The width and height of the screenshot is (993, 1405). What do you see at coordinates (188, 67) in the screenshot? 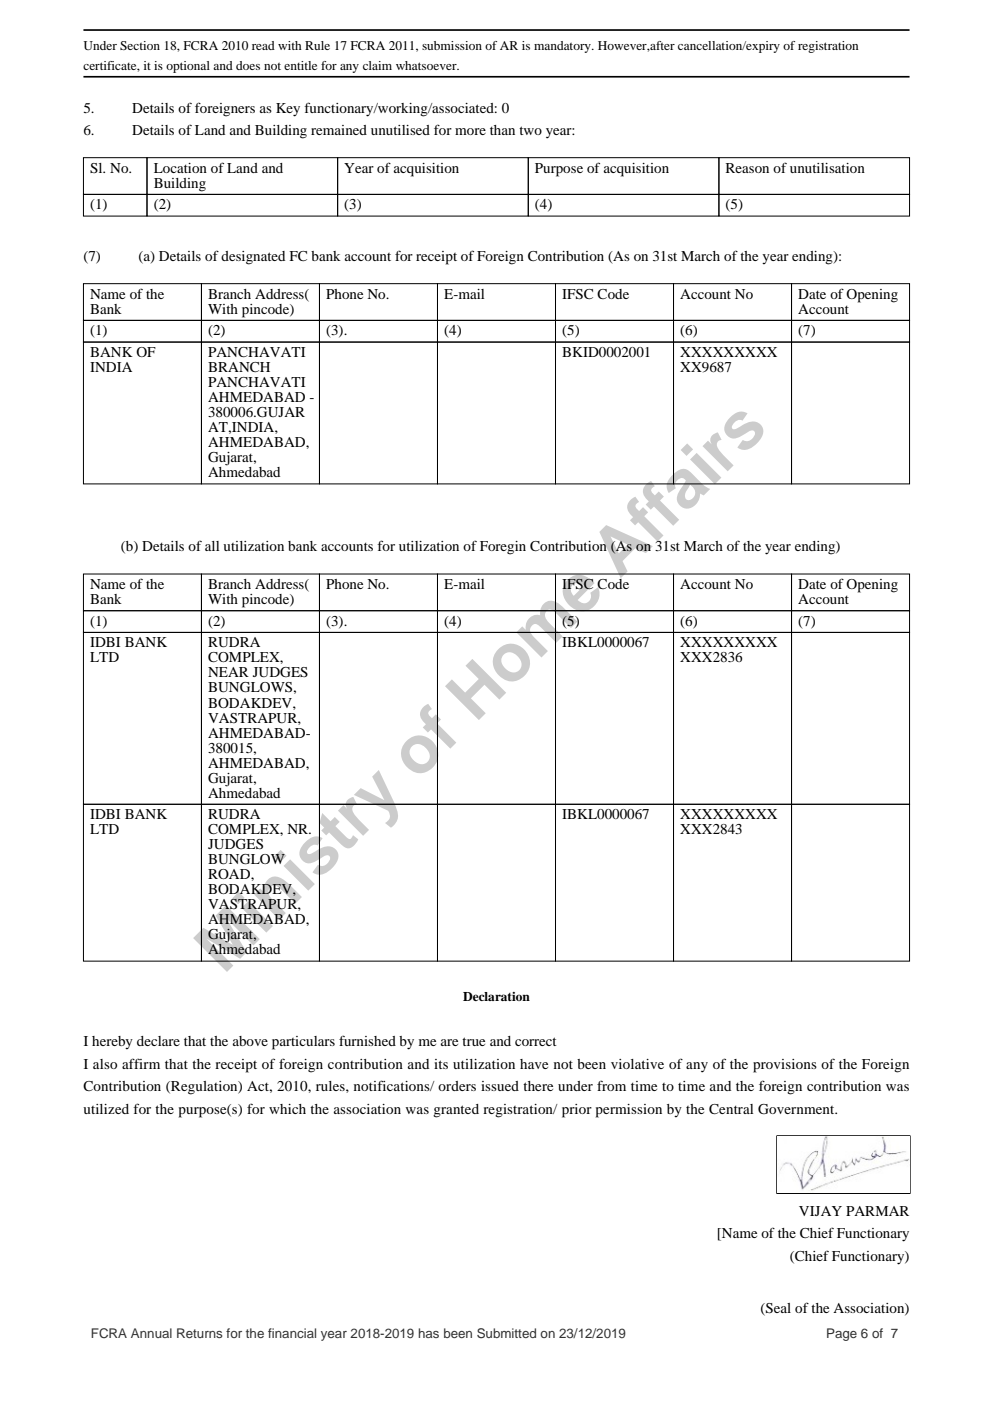
I see `optional` at bounding box center [188, 67].
